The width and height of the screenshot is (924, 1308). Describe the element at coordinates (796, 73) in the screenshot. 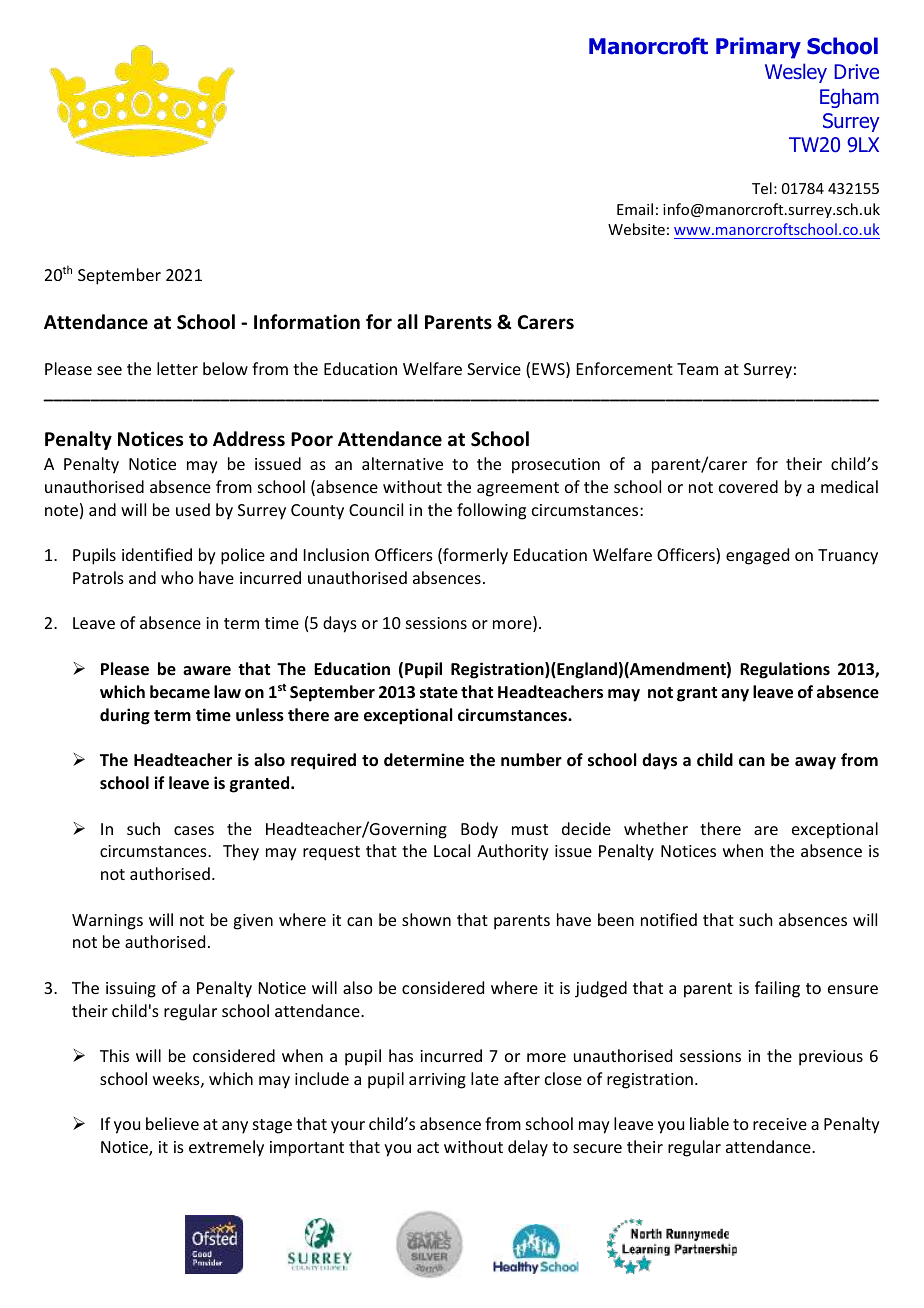

I see `Wesley` at that location.
